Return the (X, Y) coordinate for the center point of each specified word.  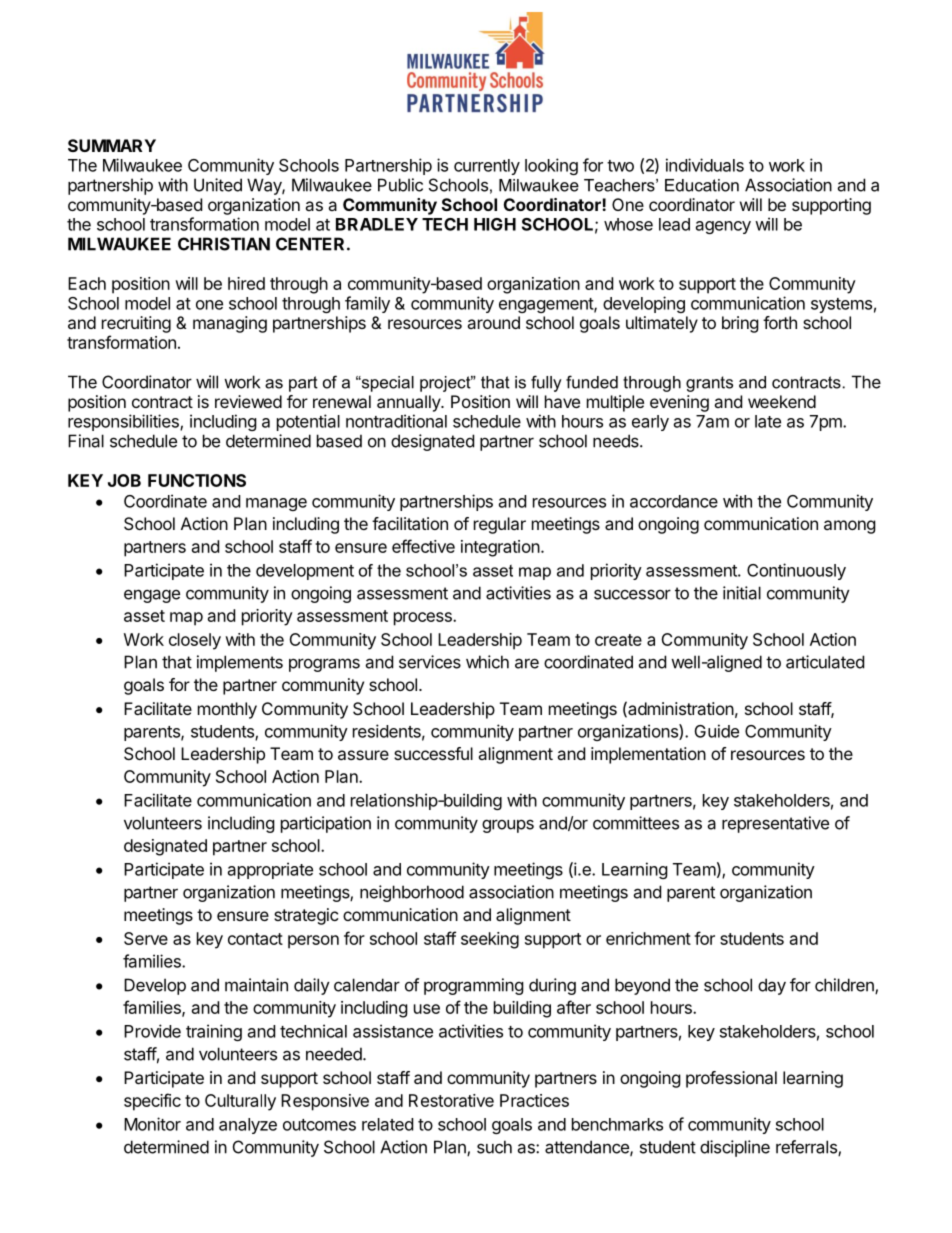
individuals (705, 165)
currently (487, 167)
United (218, 185)
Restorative (451, 1100)
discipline (735, 1148)
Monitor (152, 1124)
